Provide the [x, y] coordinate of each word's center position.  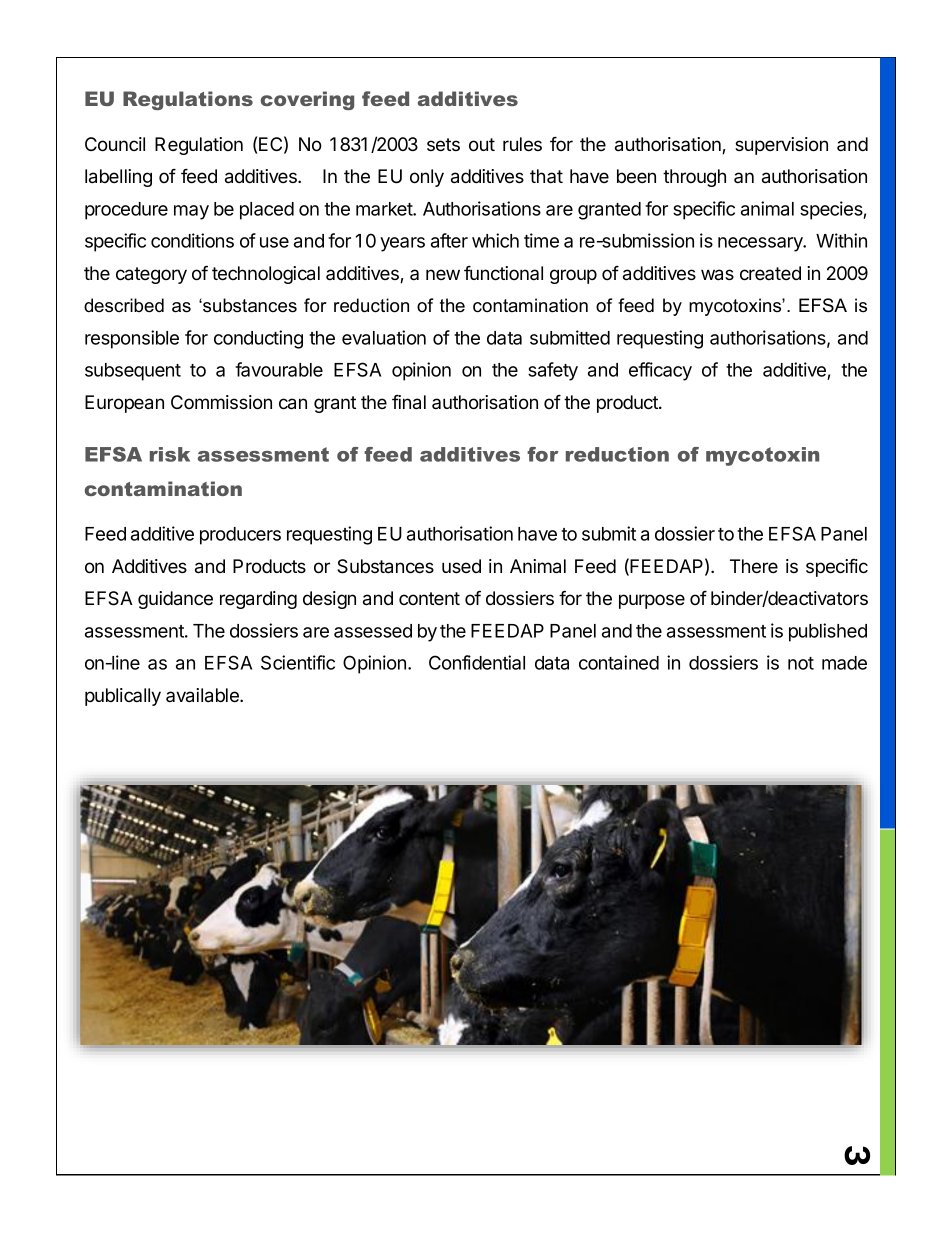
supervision [781, 146]
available [203, 695]
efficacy [660, 371]
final [409, 402]
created [770, 273]
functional [503, 273]
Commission [221, 402]
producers [240, 536]
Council [115, 144]
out [482, 145]
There [754, 566]
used [461, 566]
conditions [192, 240]
